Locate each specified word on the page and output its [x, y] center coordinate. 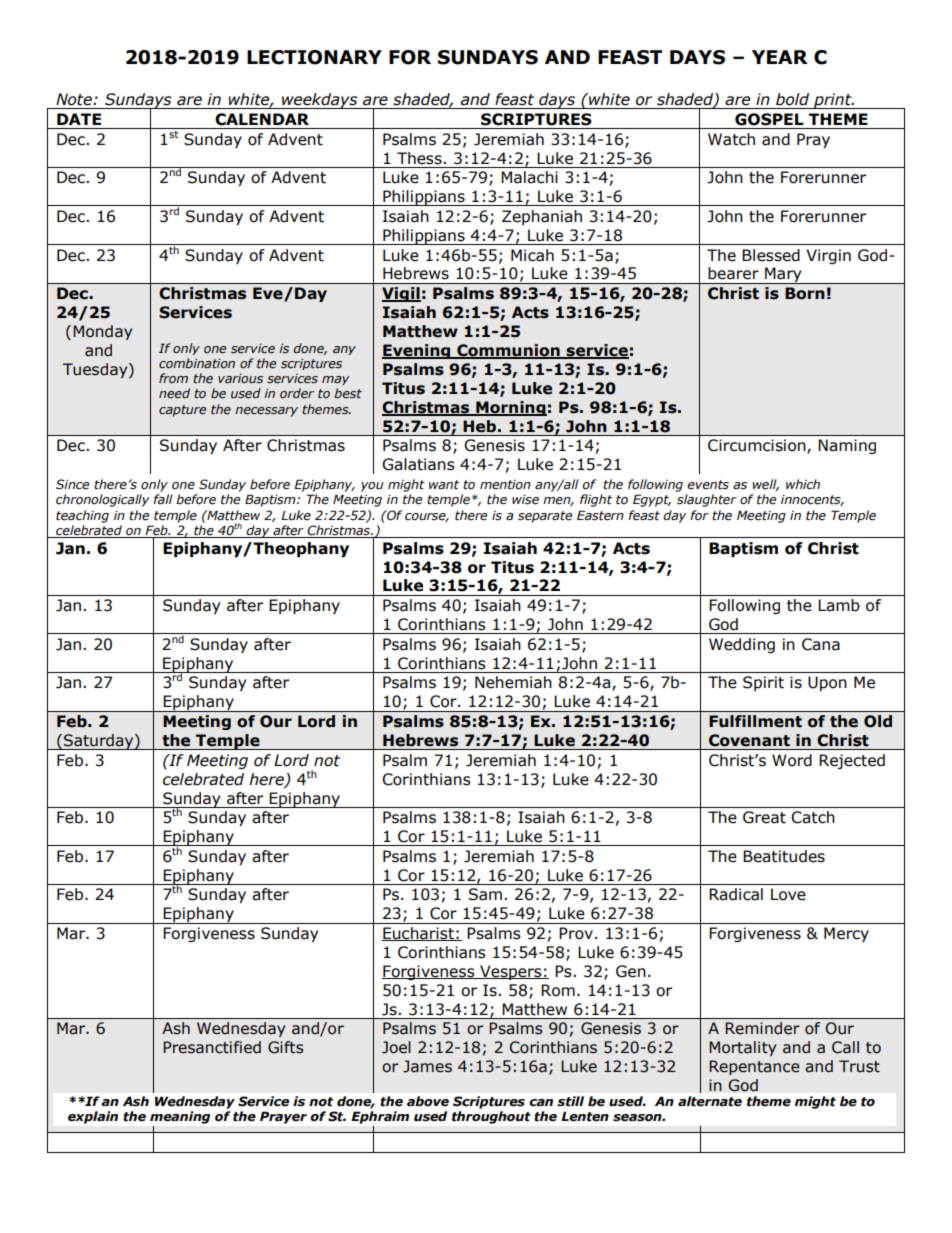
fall [163, 499]
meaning [180, 1117]
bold [792, 99]
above [428, 1101]
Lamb [839, 605]
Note [75, 99]
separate [545, 517]
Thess [420, 158]
